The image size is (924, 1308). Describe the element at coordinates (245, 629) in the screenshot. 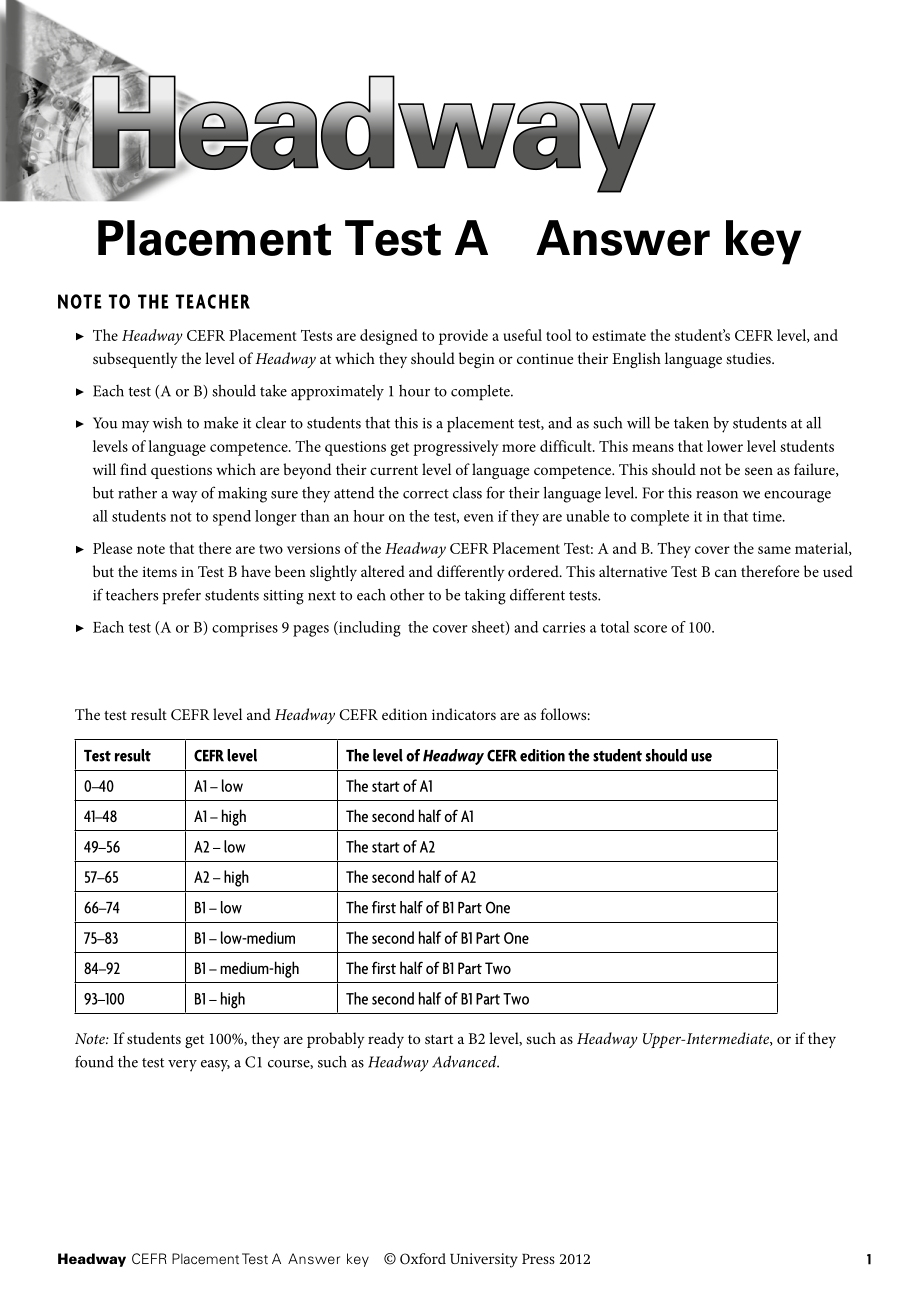

I see `comprises` at that location.
